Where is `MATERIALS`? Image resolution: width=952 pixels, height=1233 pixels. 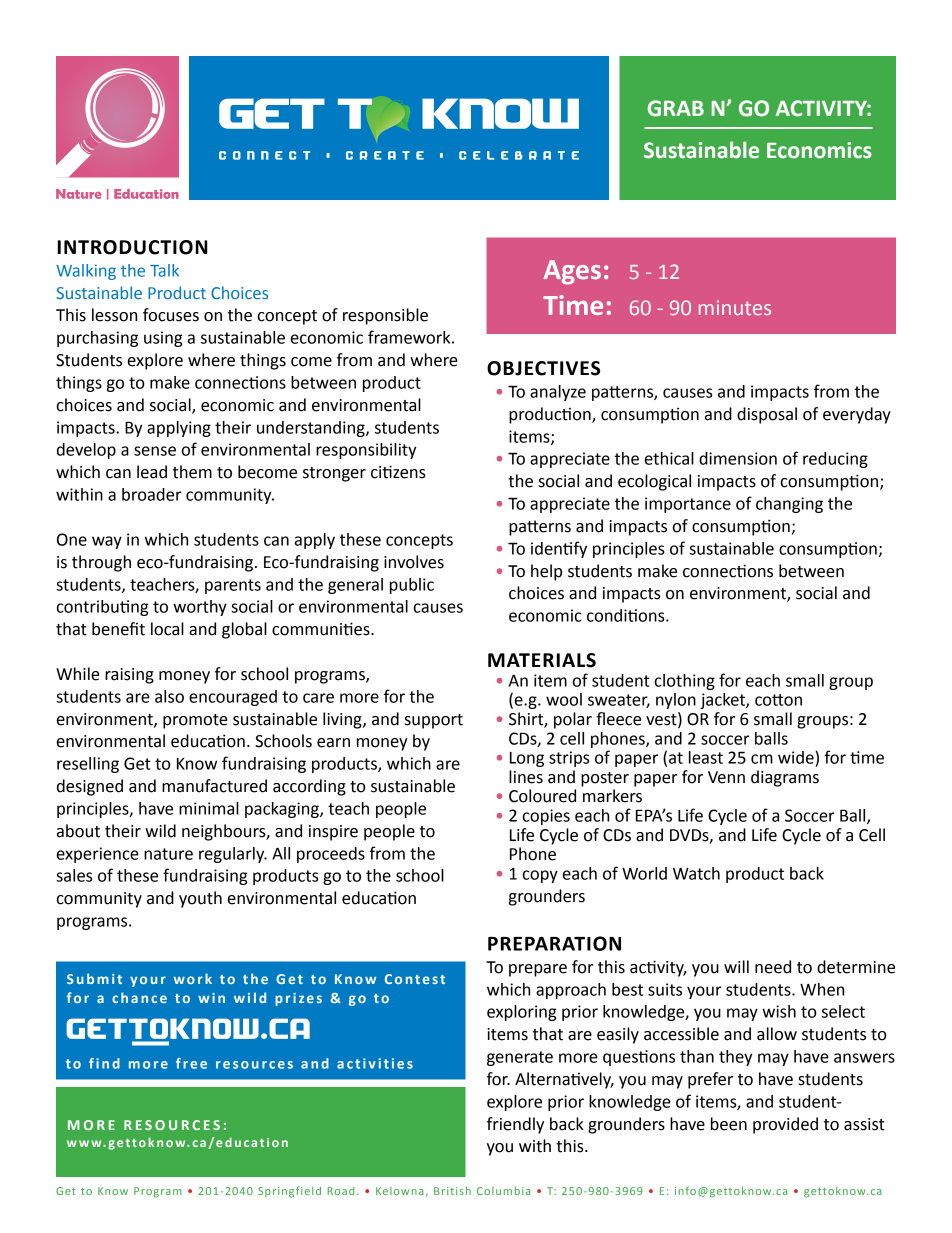
MATERIALS is located at coordinates (542, 660).
